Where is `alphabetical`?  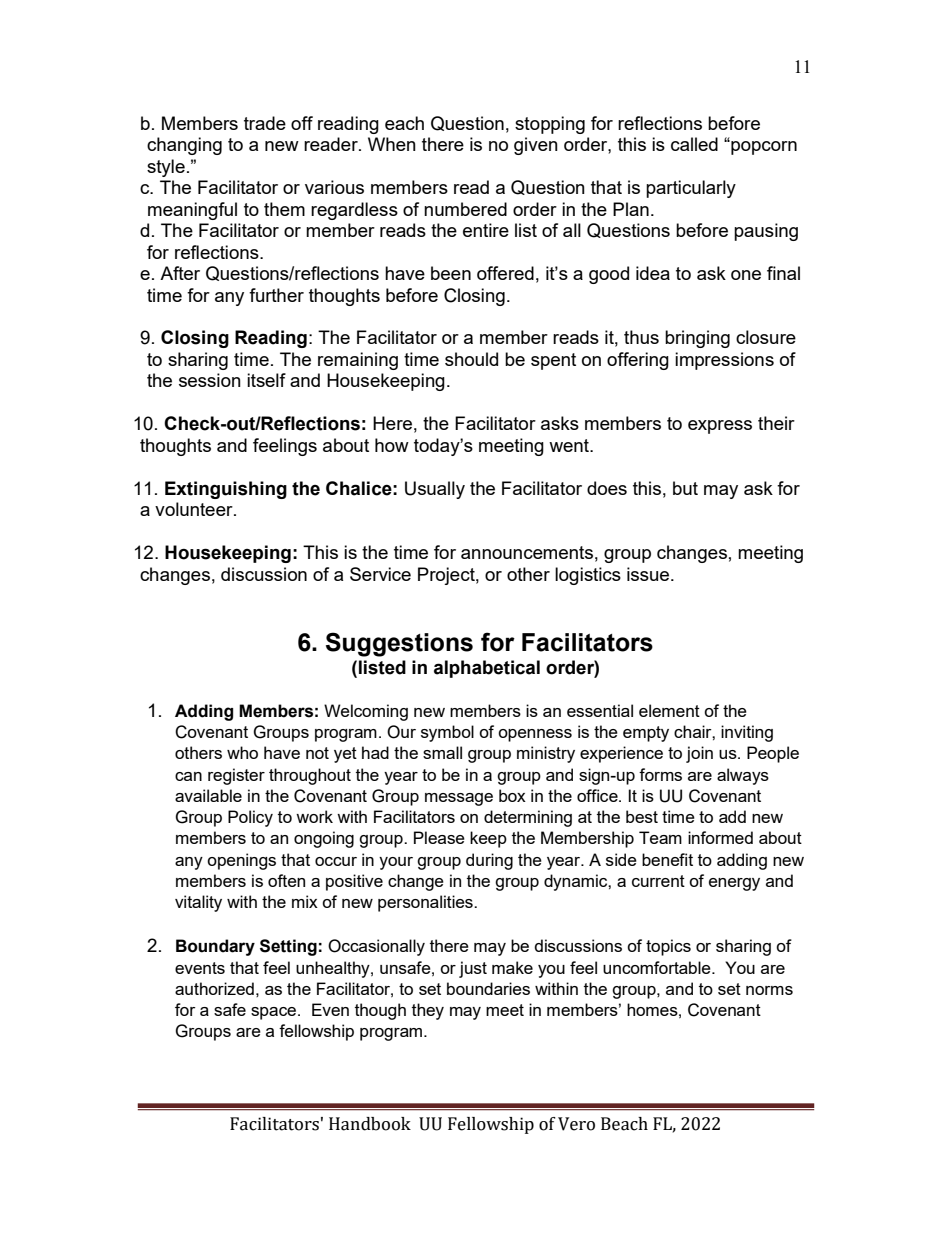 alphabetical is located at coordinates (487, 669).
